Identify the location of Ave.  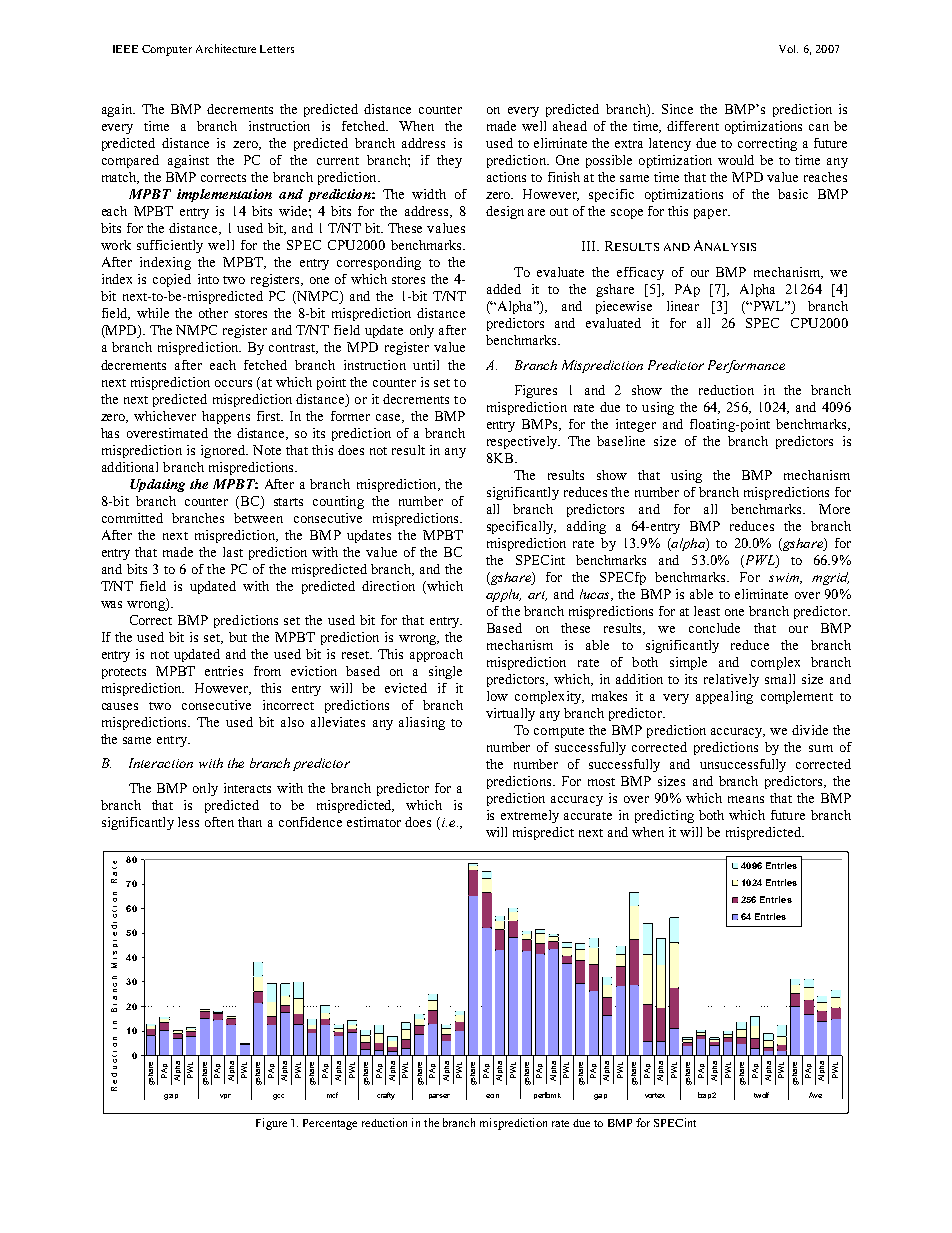
(815, 1095).
